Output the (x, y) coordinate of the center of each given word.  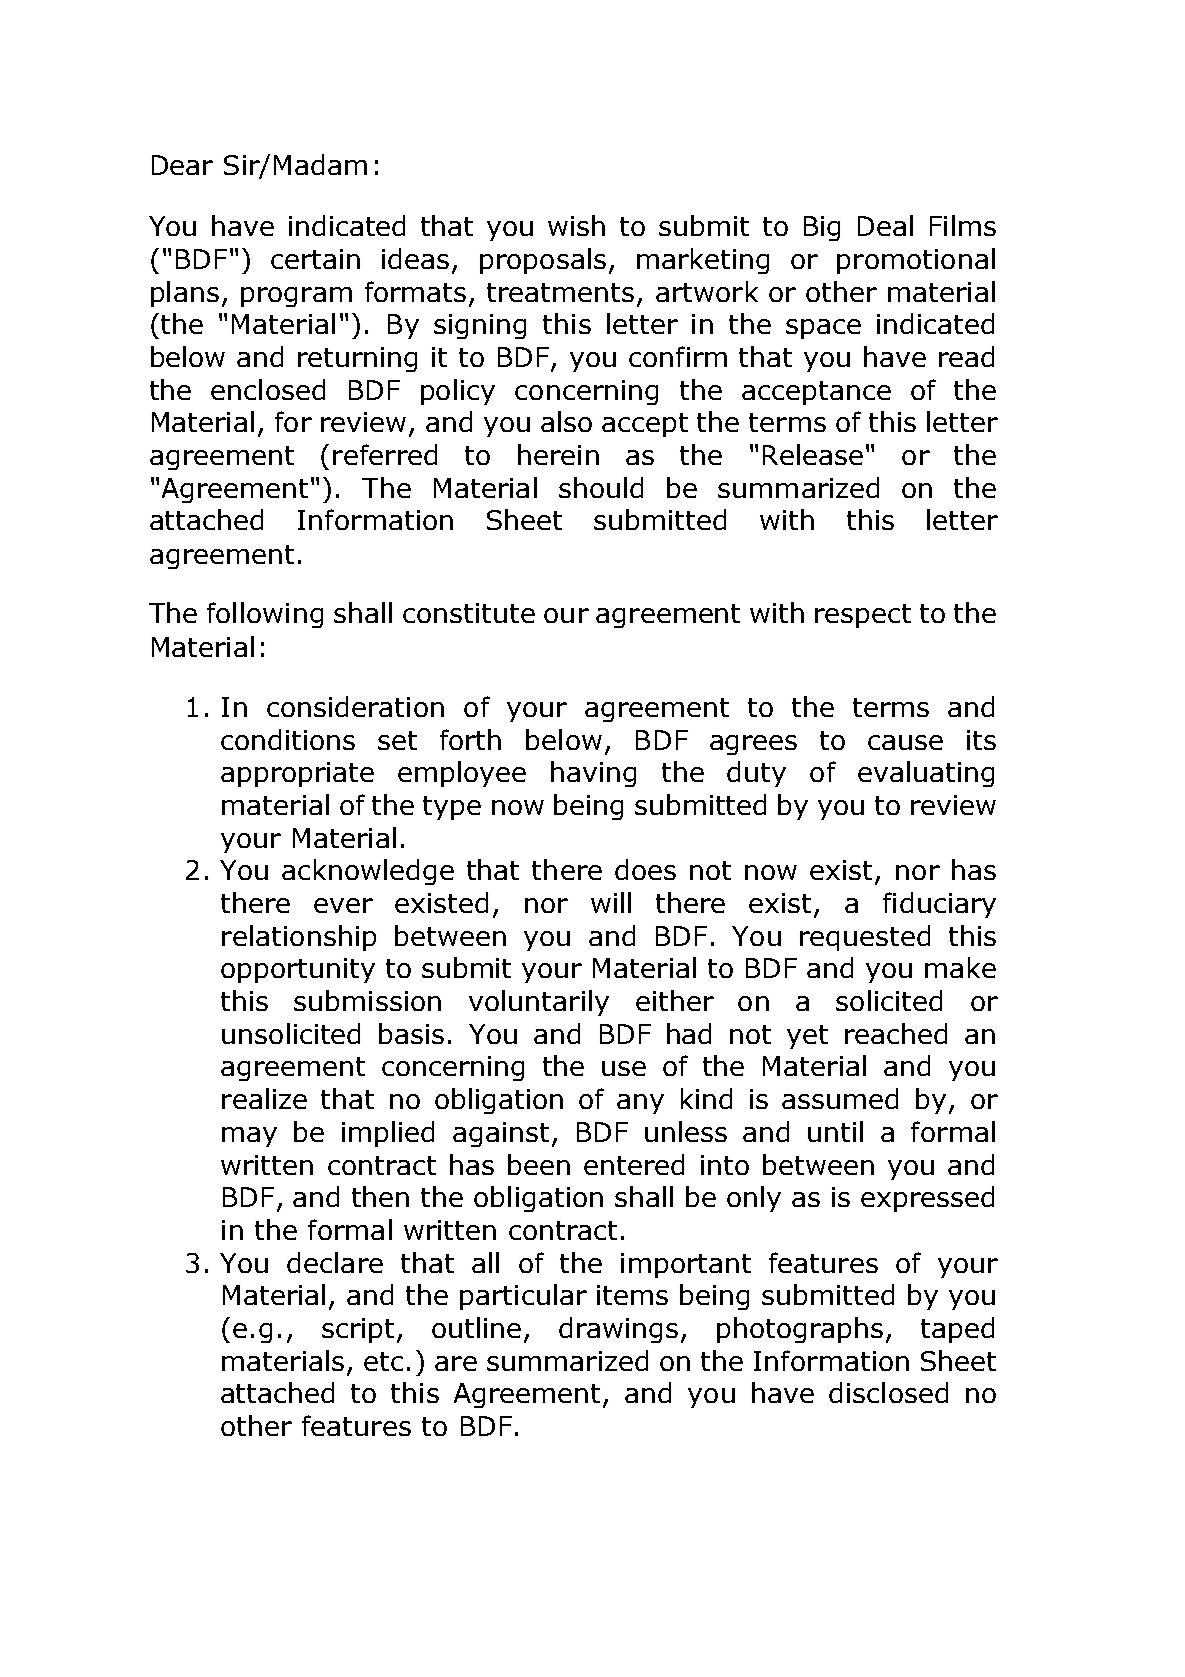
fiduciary (939, 905)
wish (576, 225)
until (835, 1131)
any (640, 1104)
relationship (299, 938)
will (611, 902)
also (566, 421)
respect (863, 616)
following (265, 615)
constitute (469, 613)
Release (813, 454)
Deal (885, 225)
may (249, 1137)
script (358, 1330)
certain (315, 259)
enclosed (268, 389)
